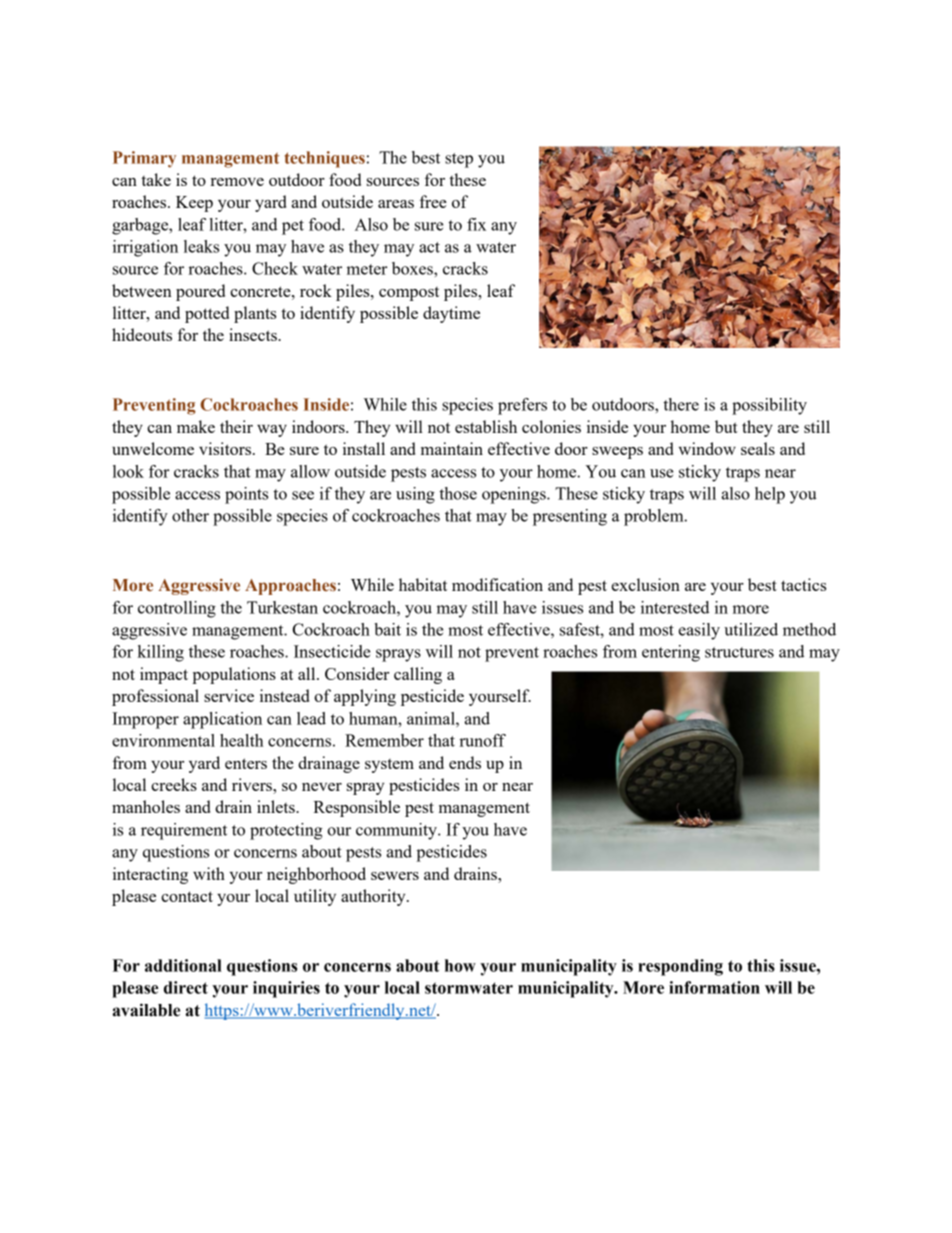 The height and width of the image is (1233, 952). I want to click on structures, so click(739, 652).
